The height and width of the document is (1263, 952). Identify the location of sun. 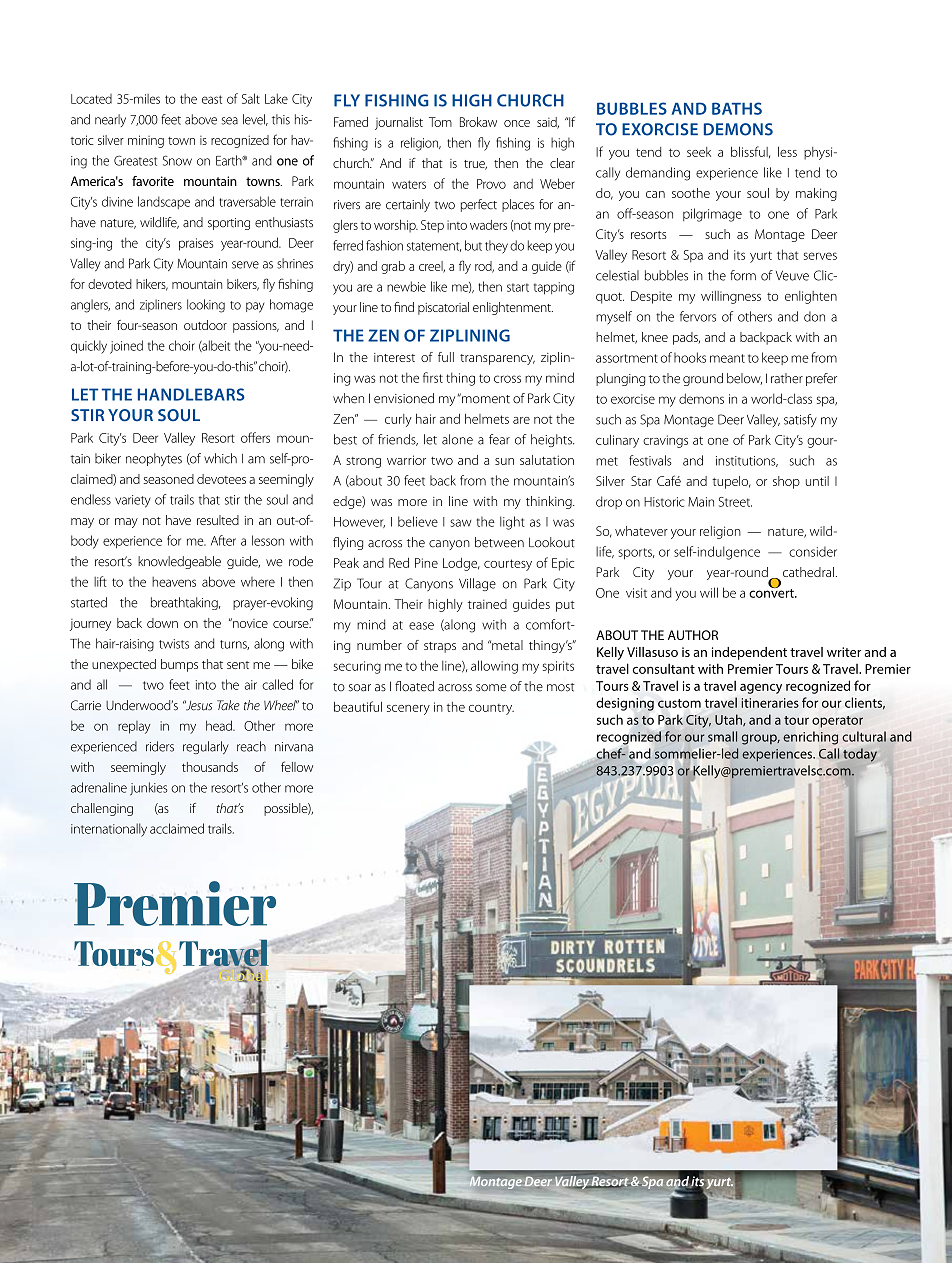
(504, 461).
